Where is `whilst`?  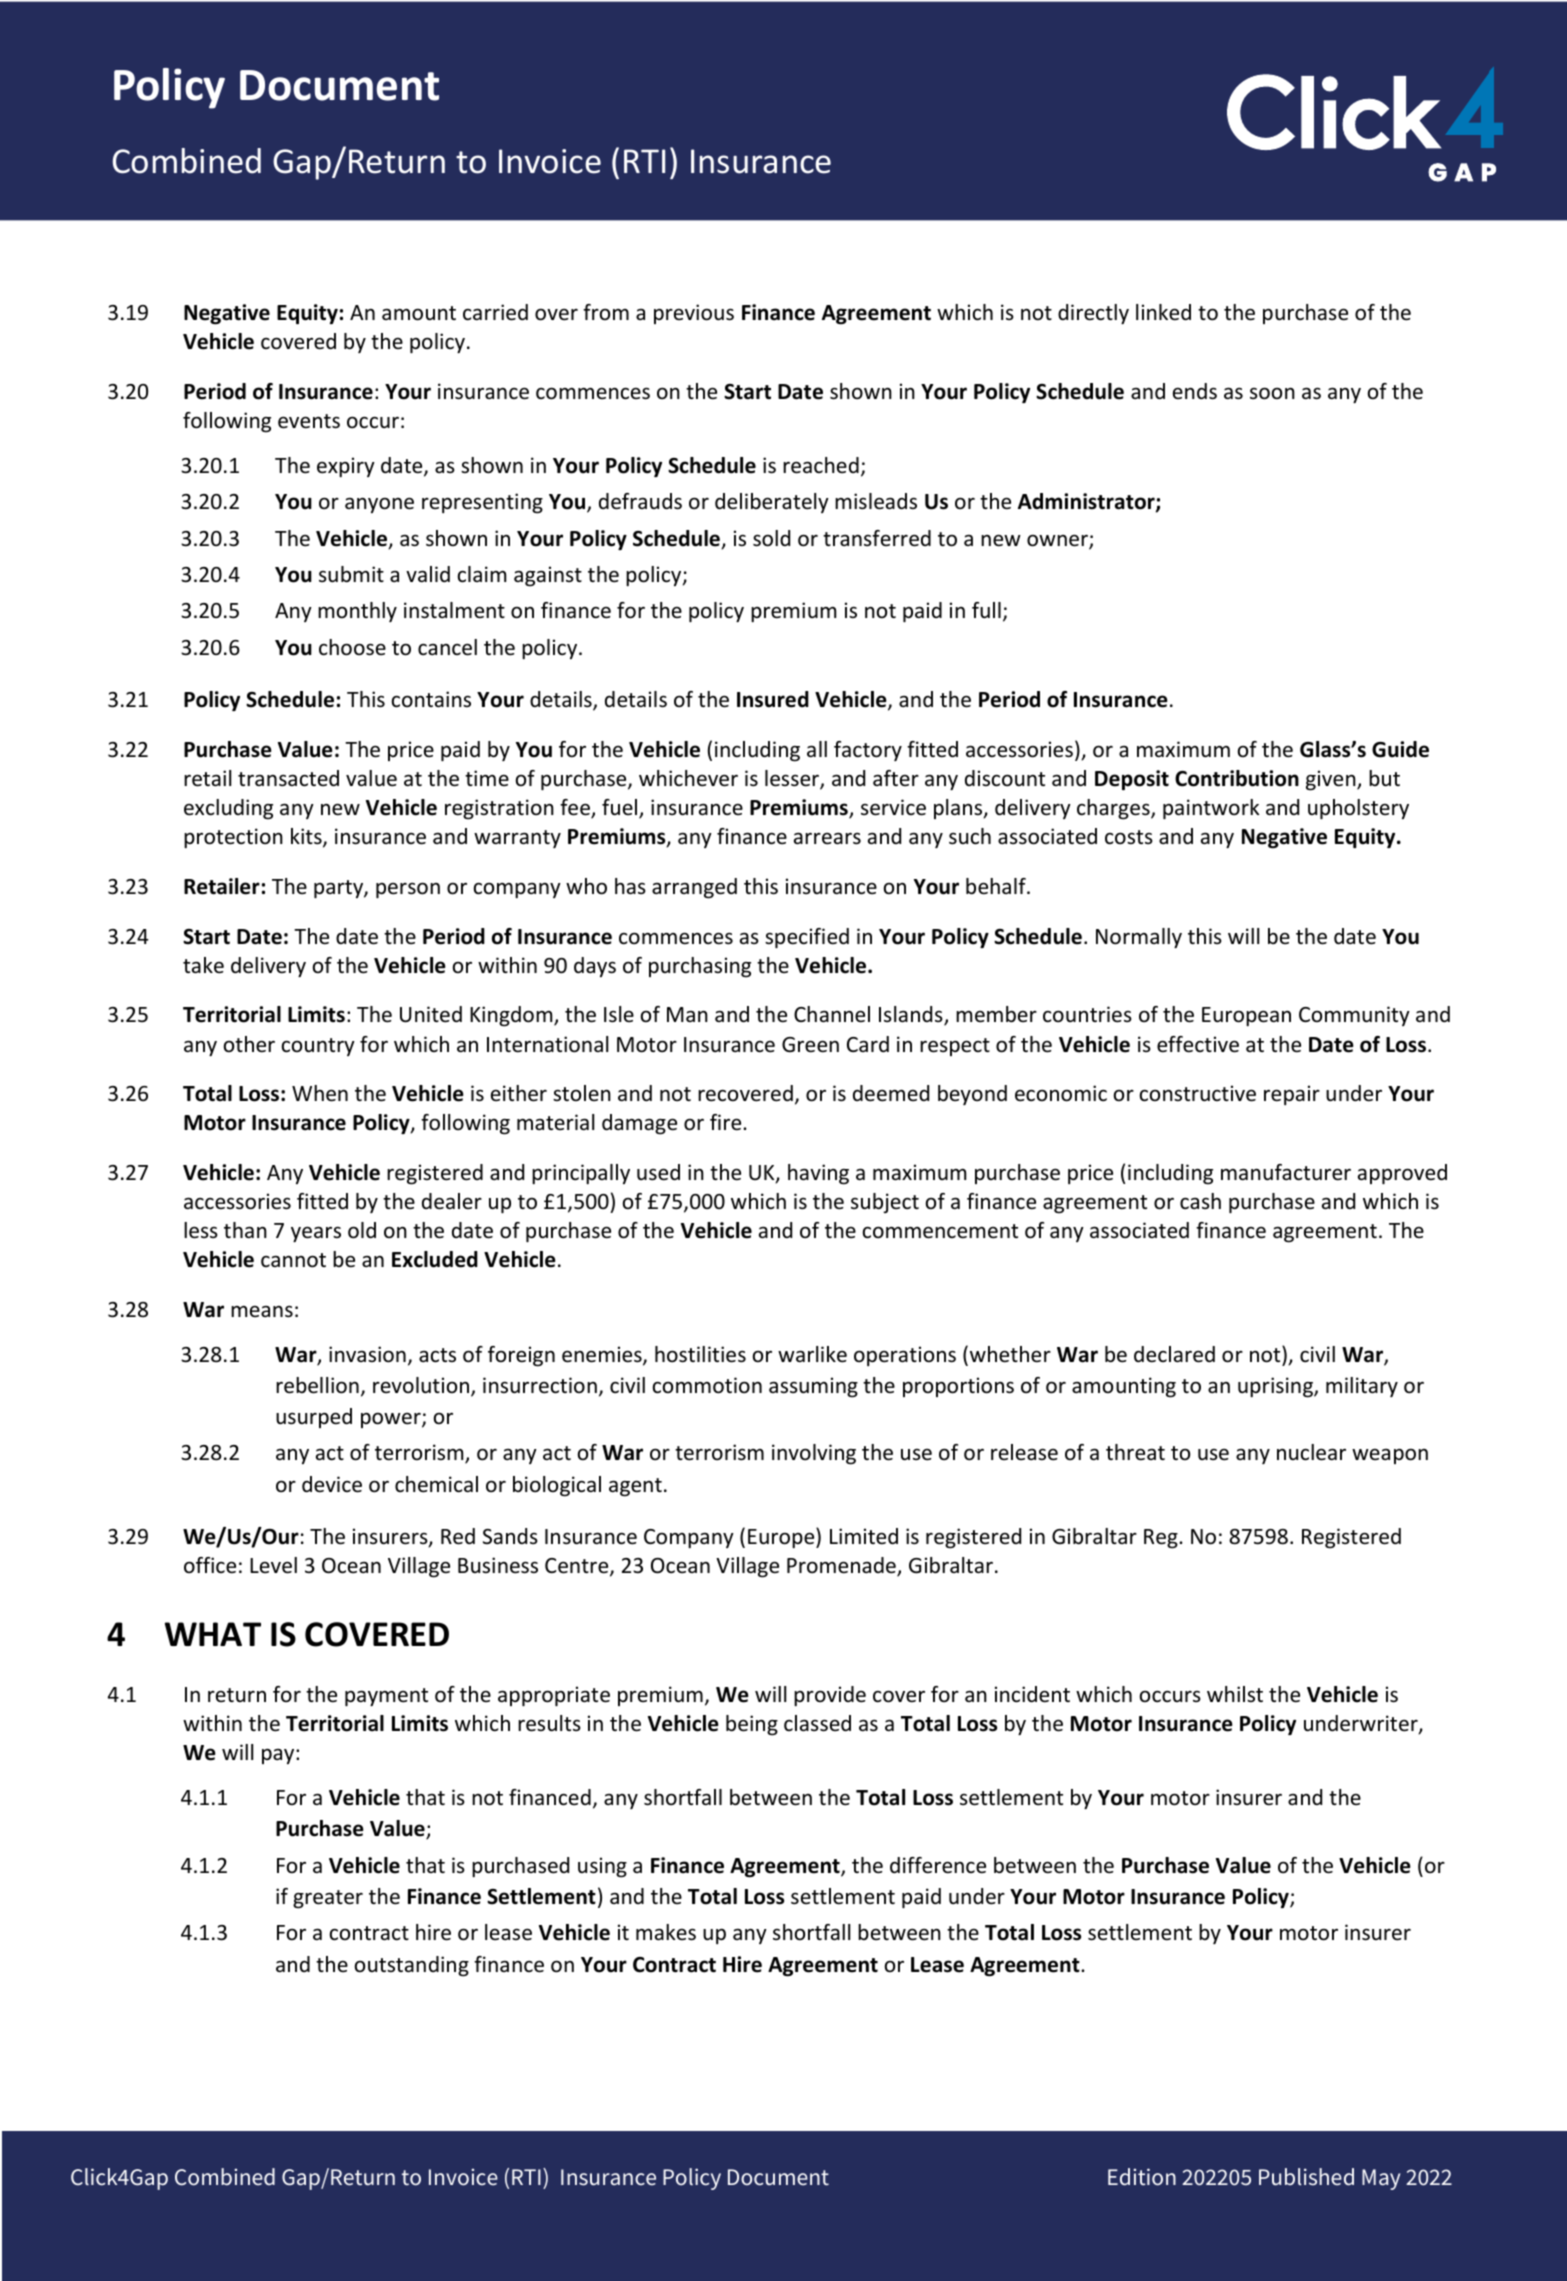 whilst is located at coordinates (1235, 1694).
